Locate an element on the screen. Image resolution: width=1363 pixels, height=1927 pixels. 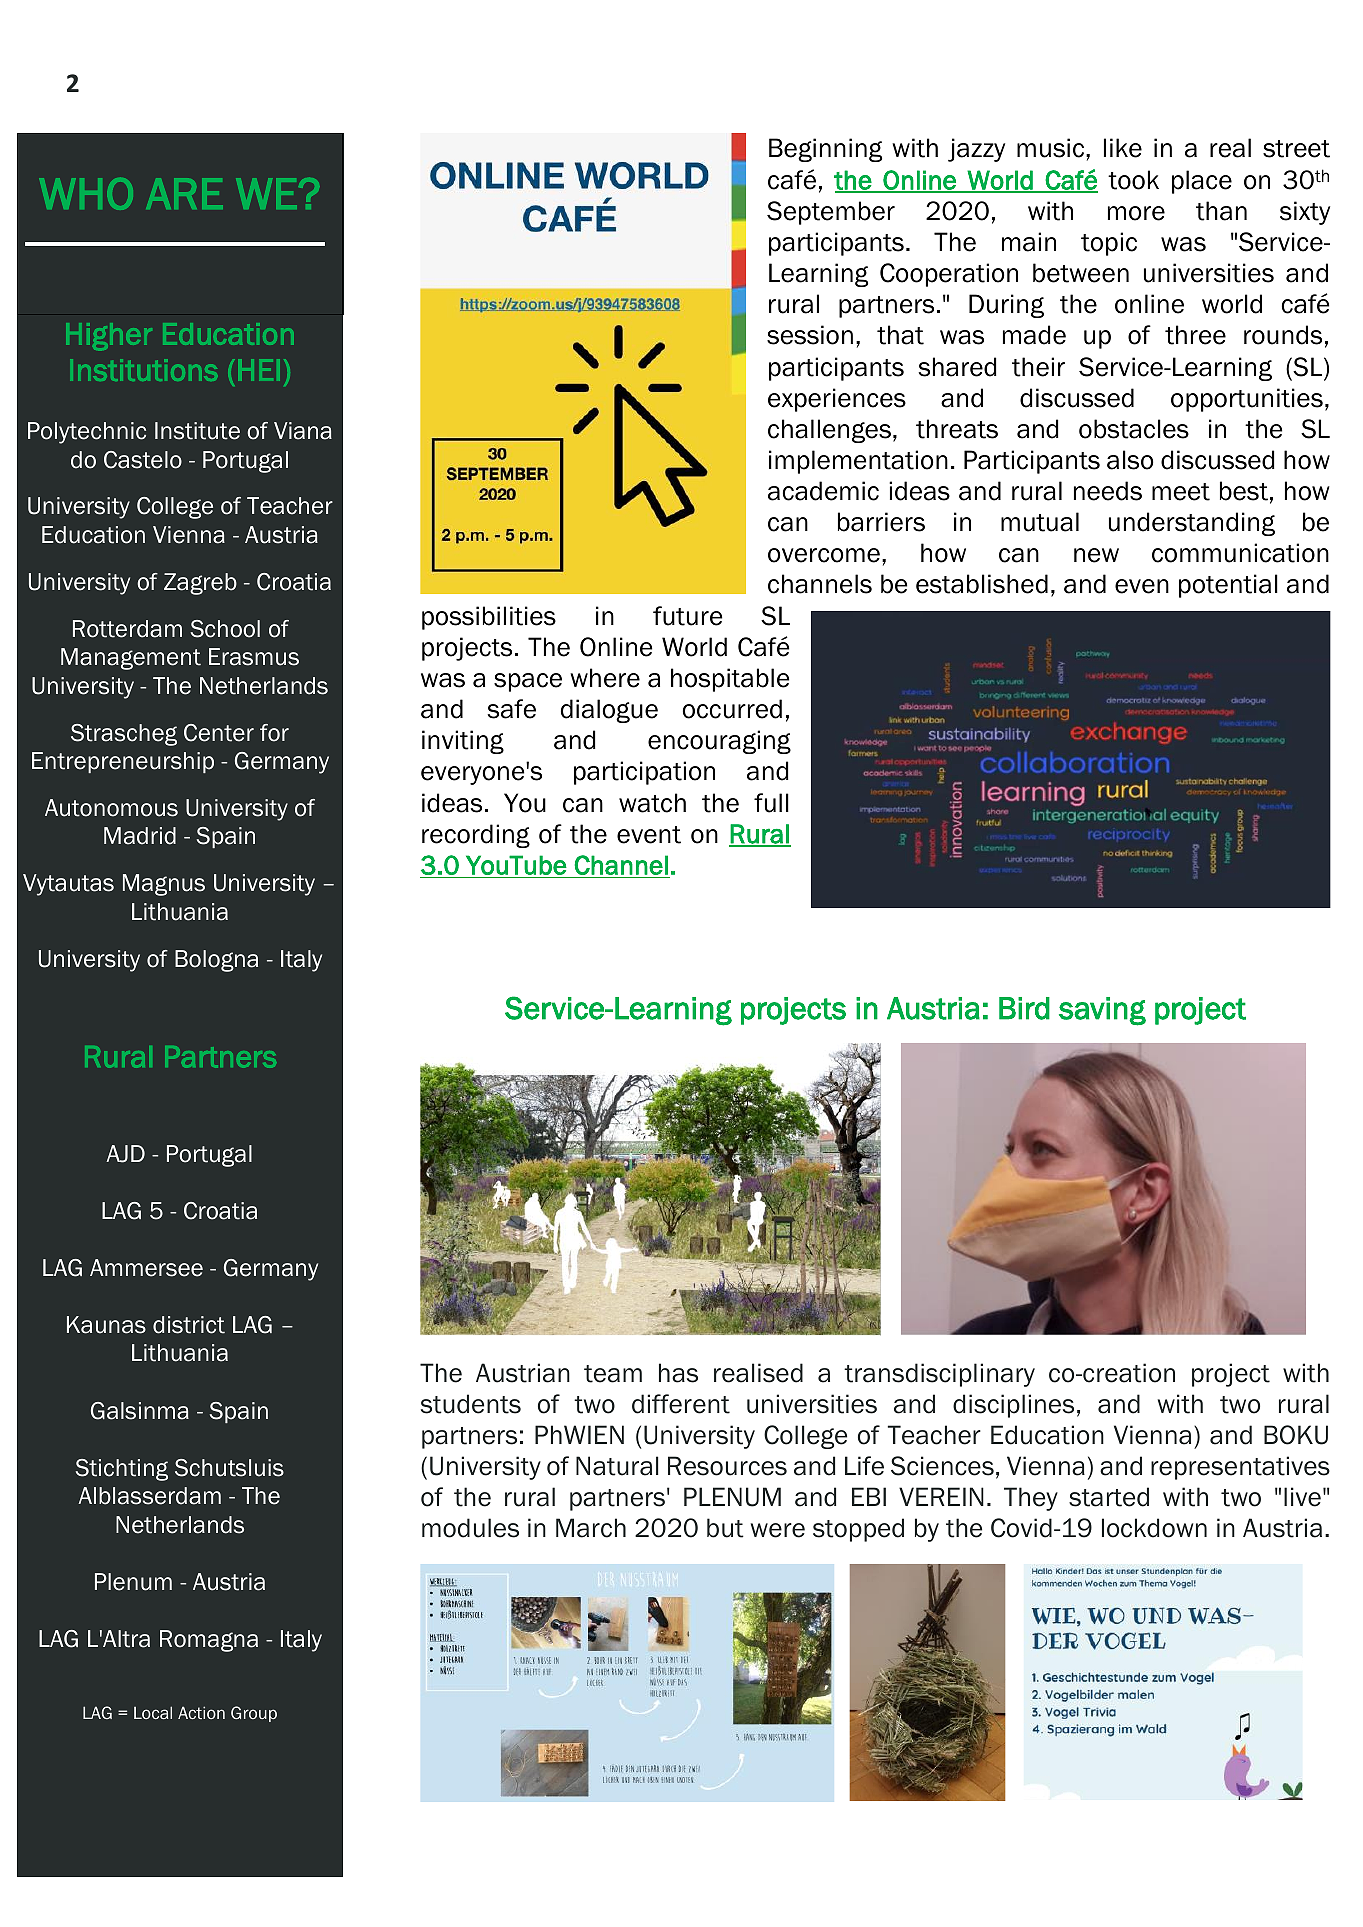
lockdown is located at coordinates (1154, 1528).
